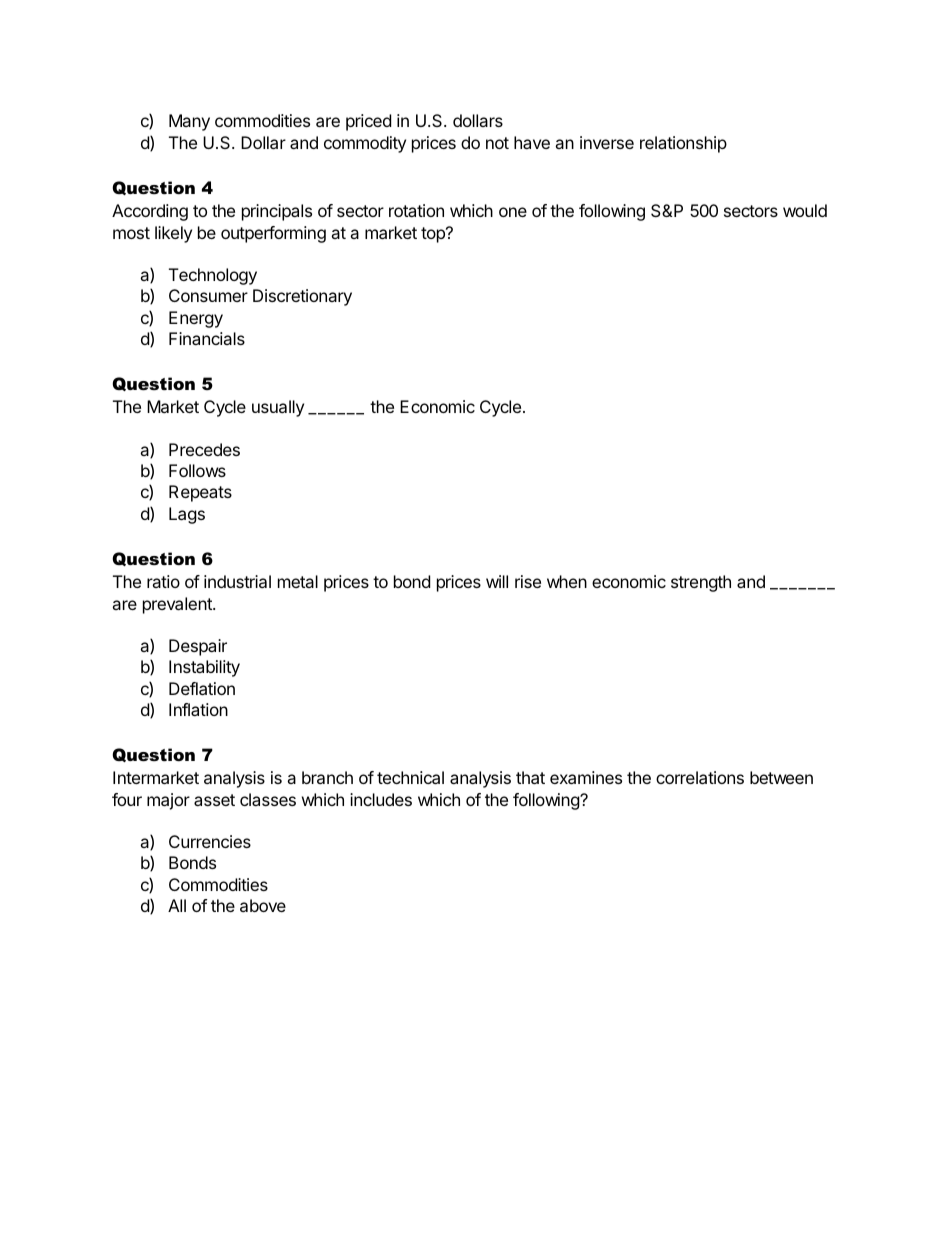  Describe the element at coordinates (497, 143) in the page. I see `not` at that location.
